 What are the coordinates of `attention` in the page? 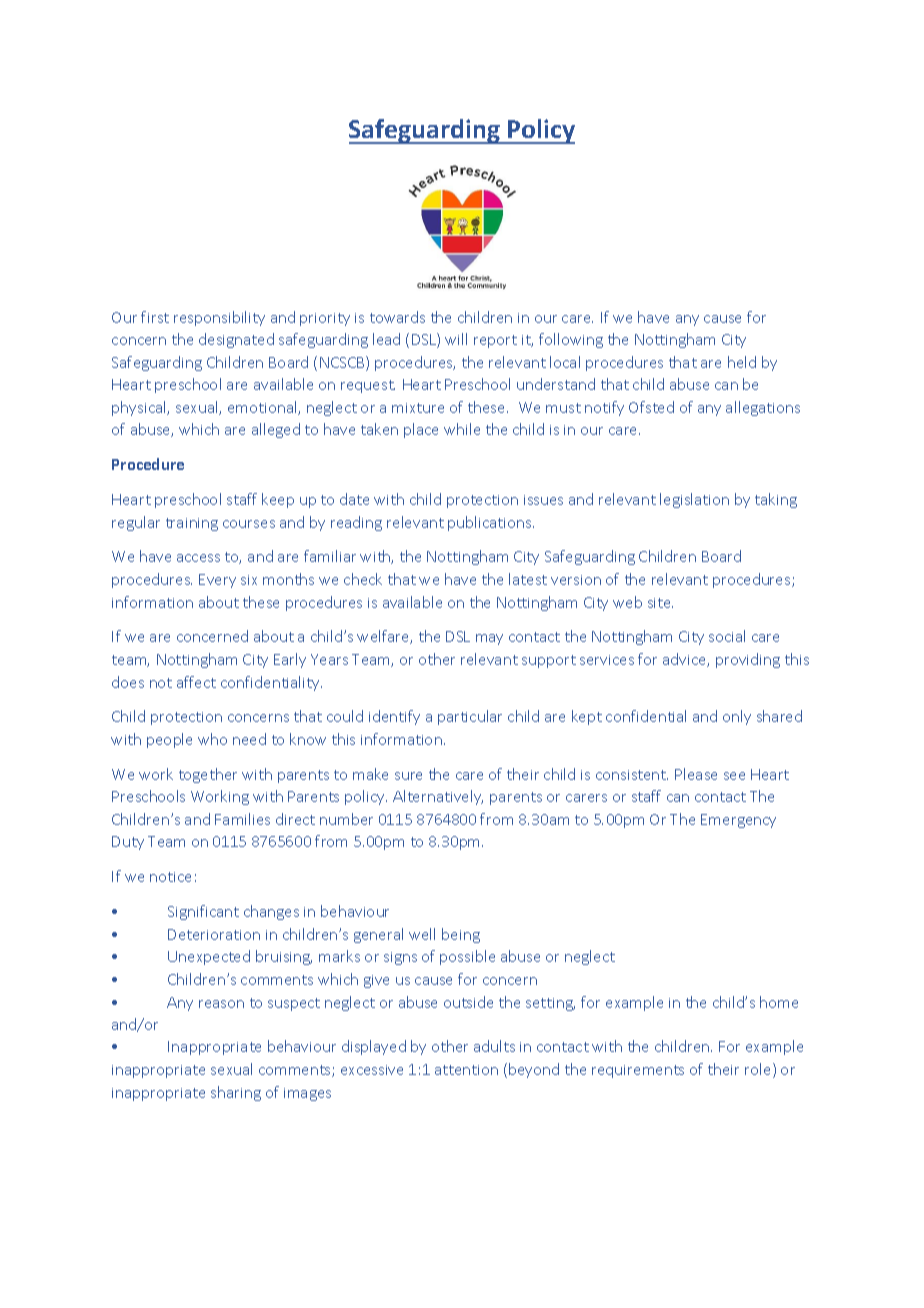 It's located at (466, 1070).
